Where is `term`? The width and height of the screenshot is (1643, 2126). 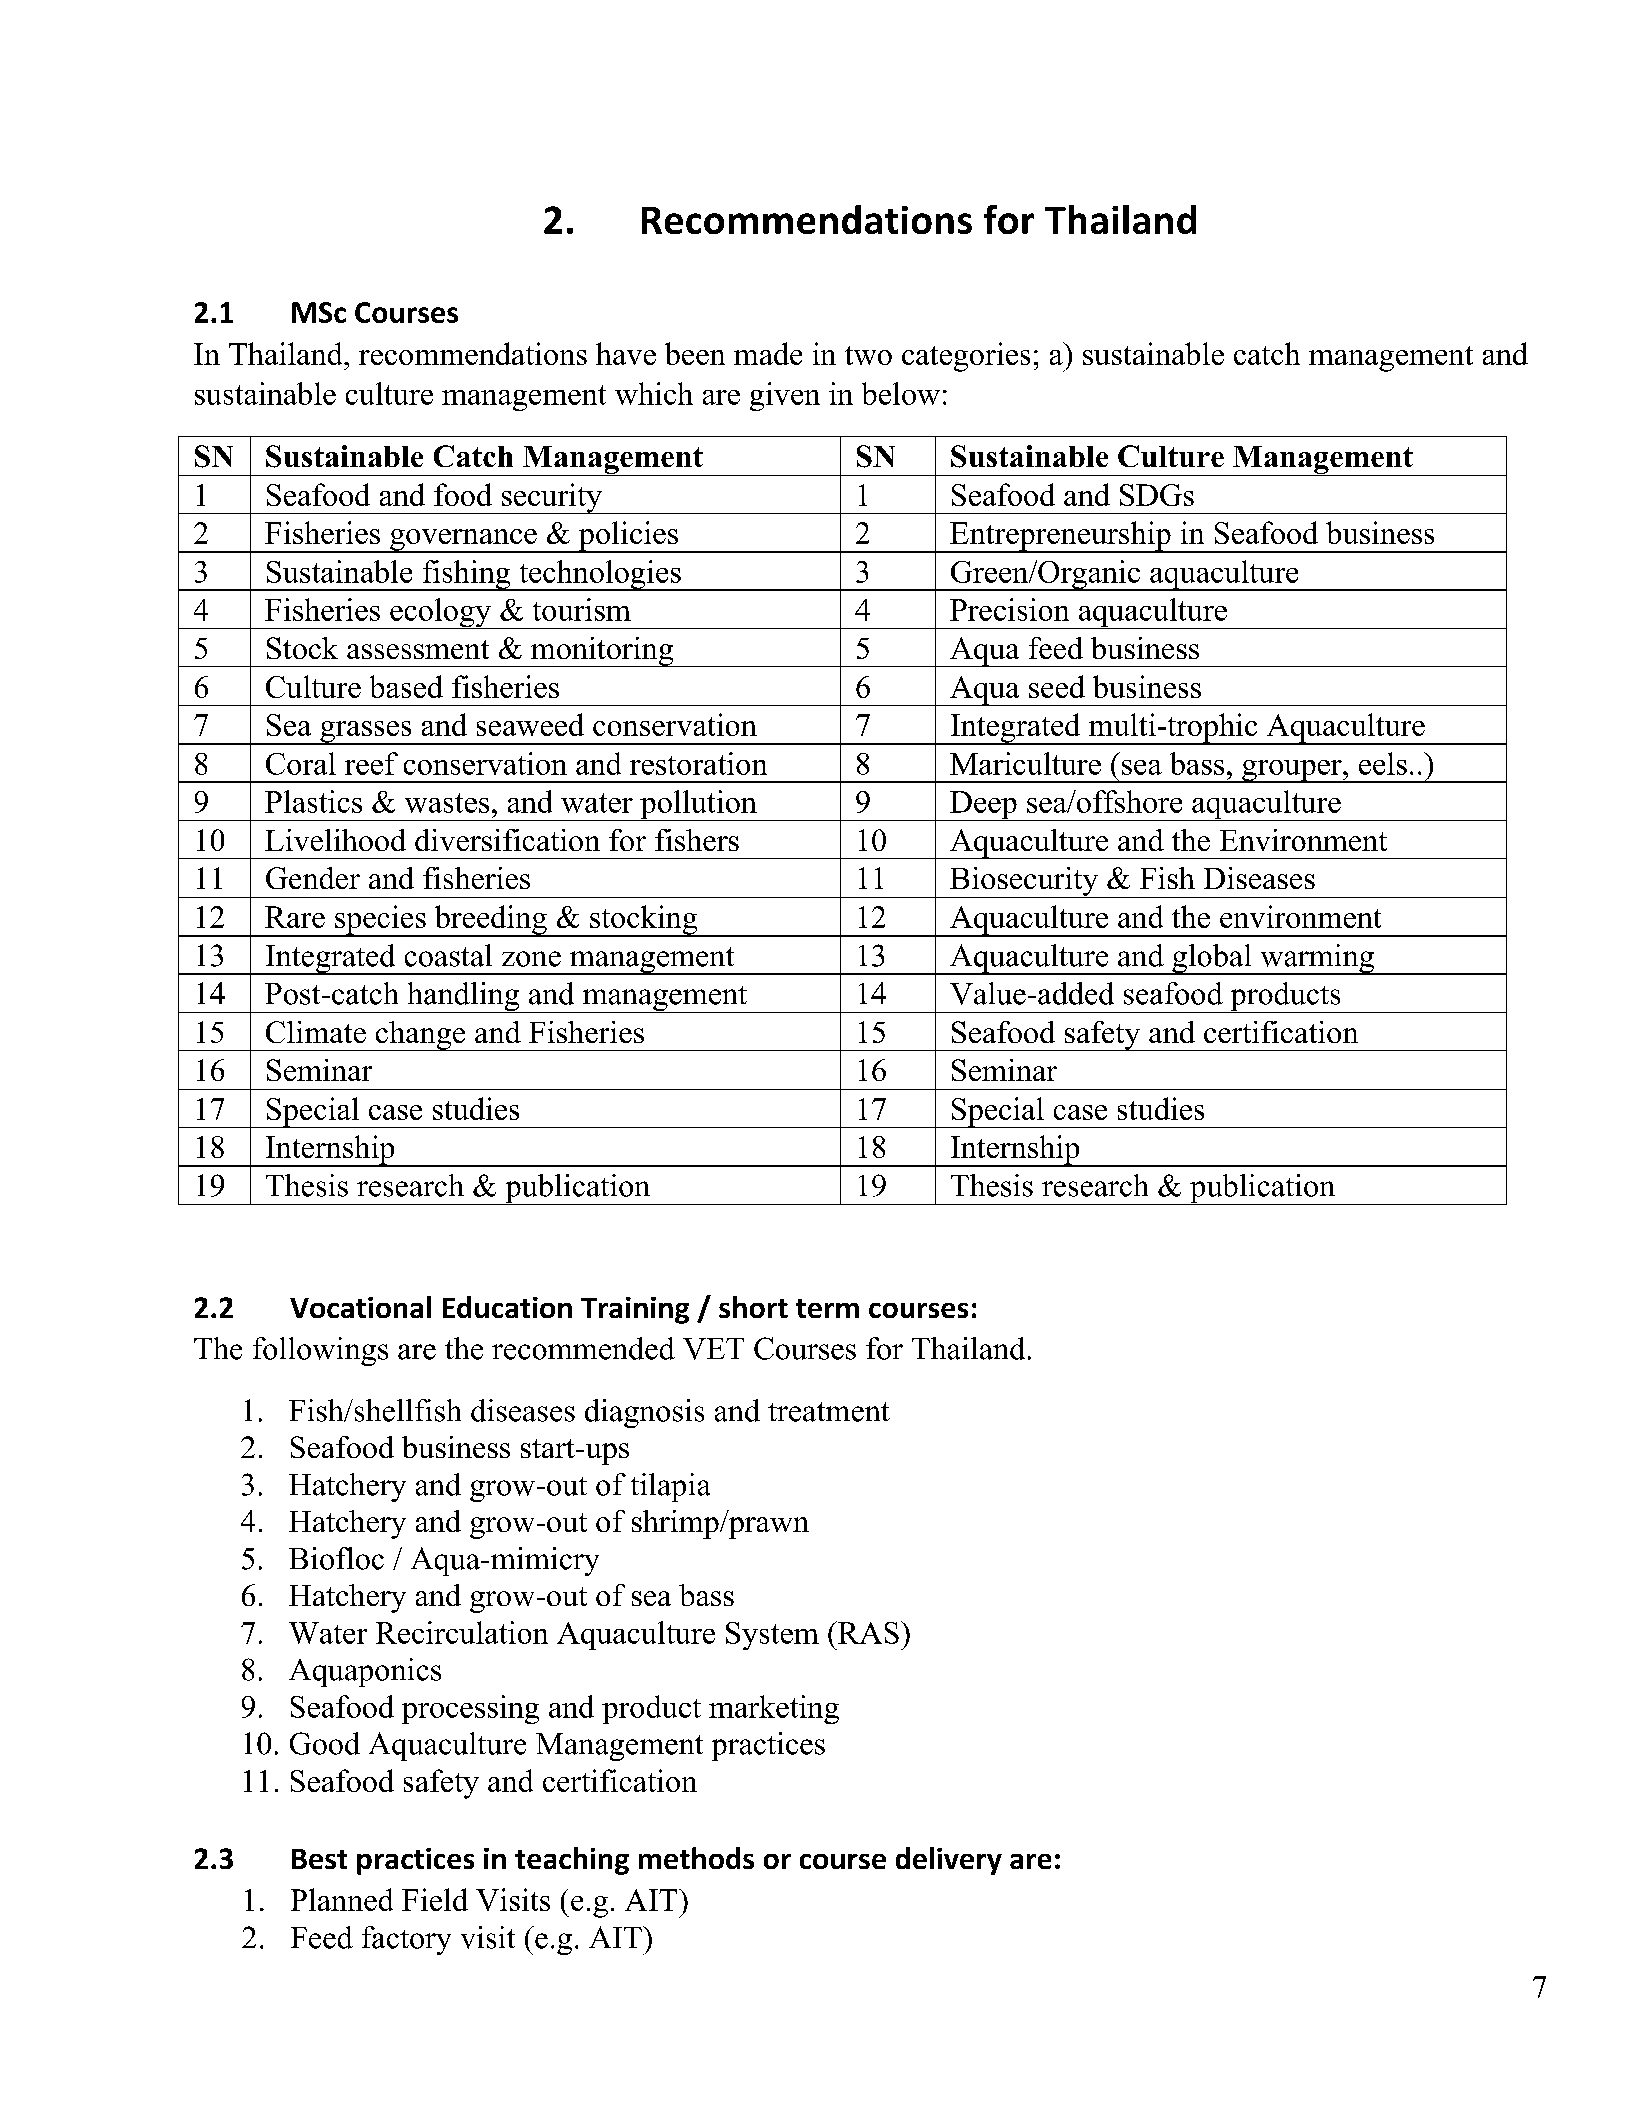 term is located at coordinates (827, 1308).
